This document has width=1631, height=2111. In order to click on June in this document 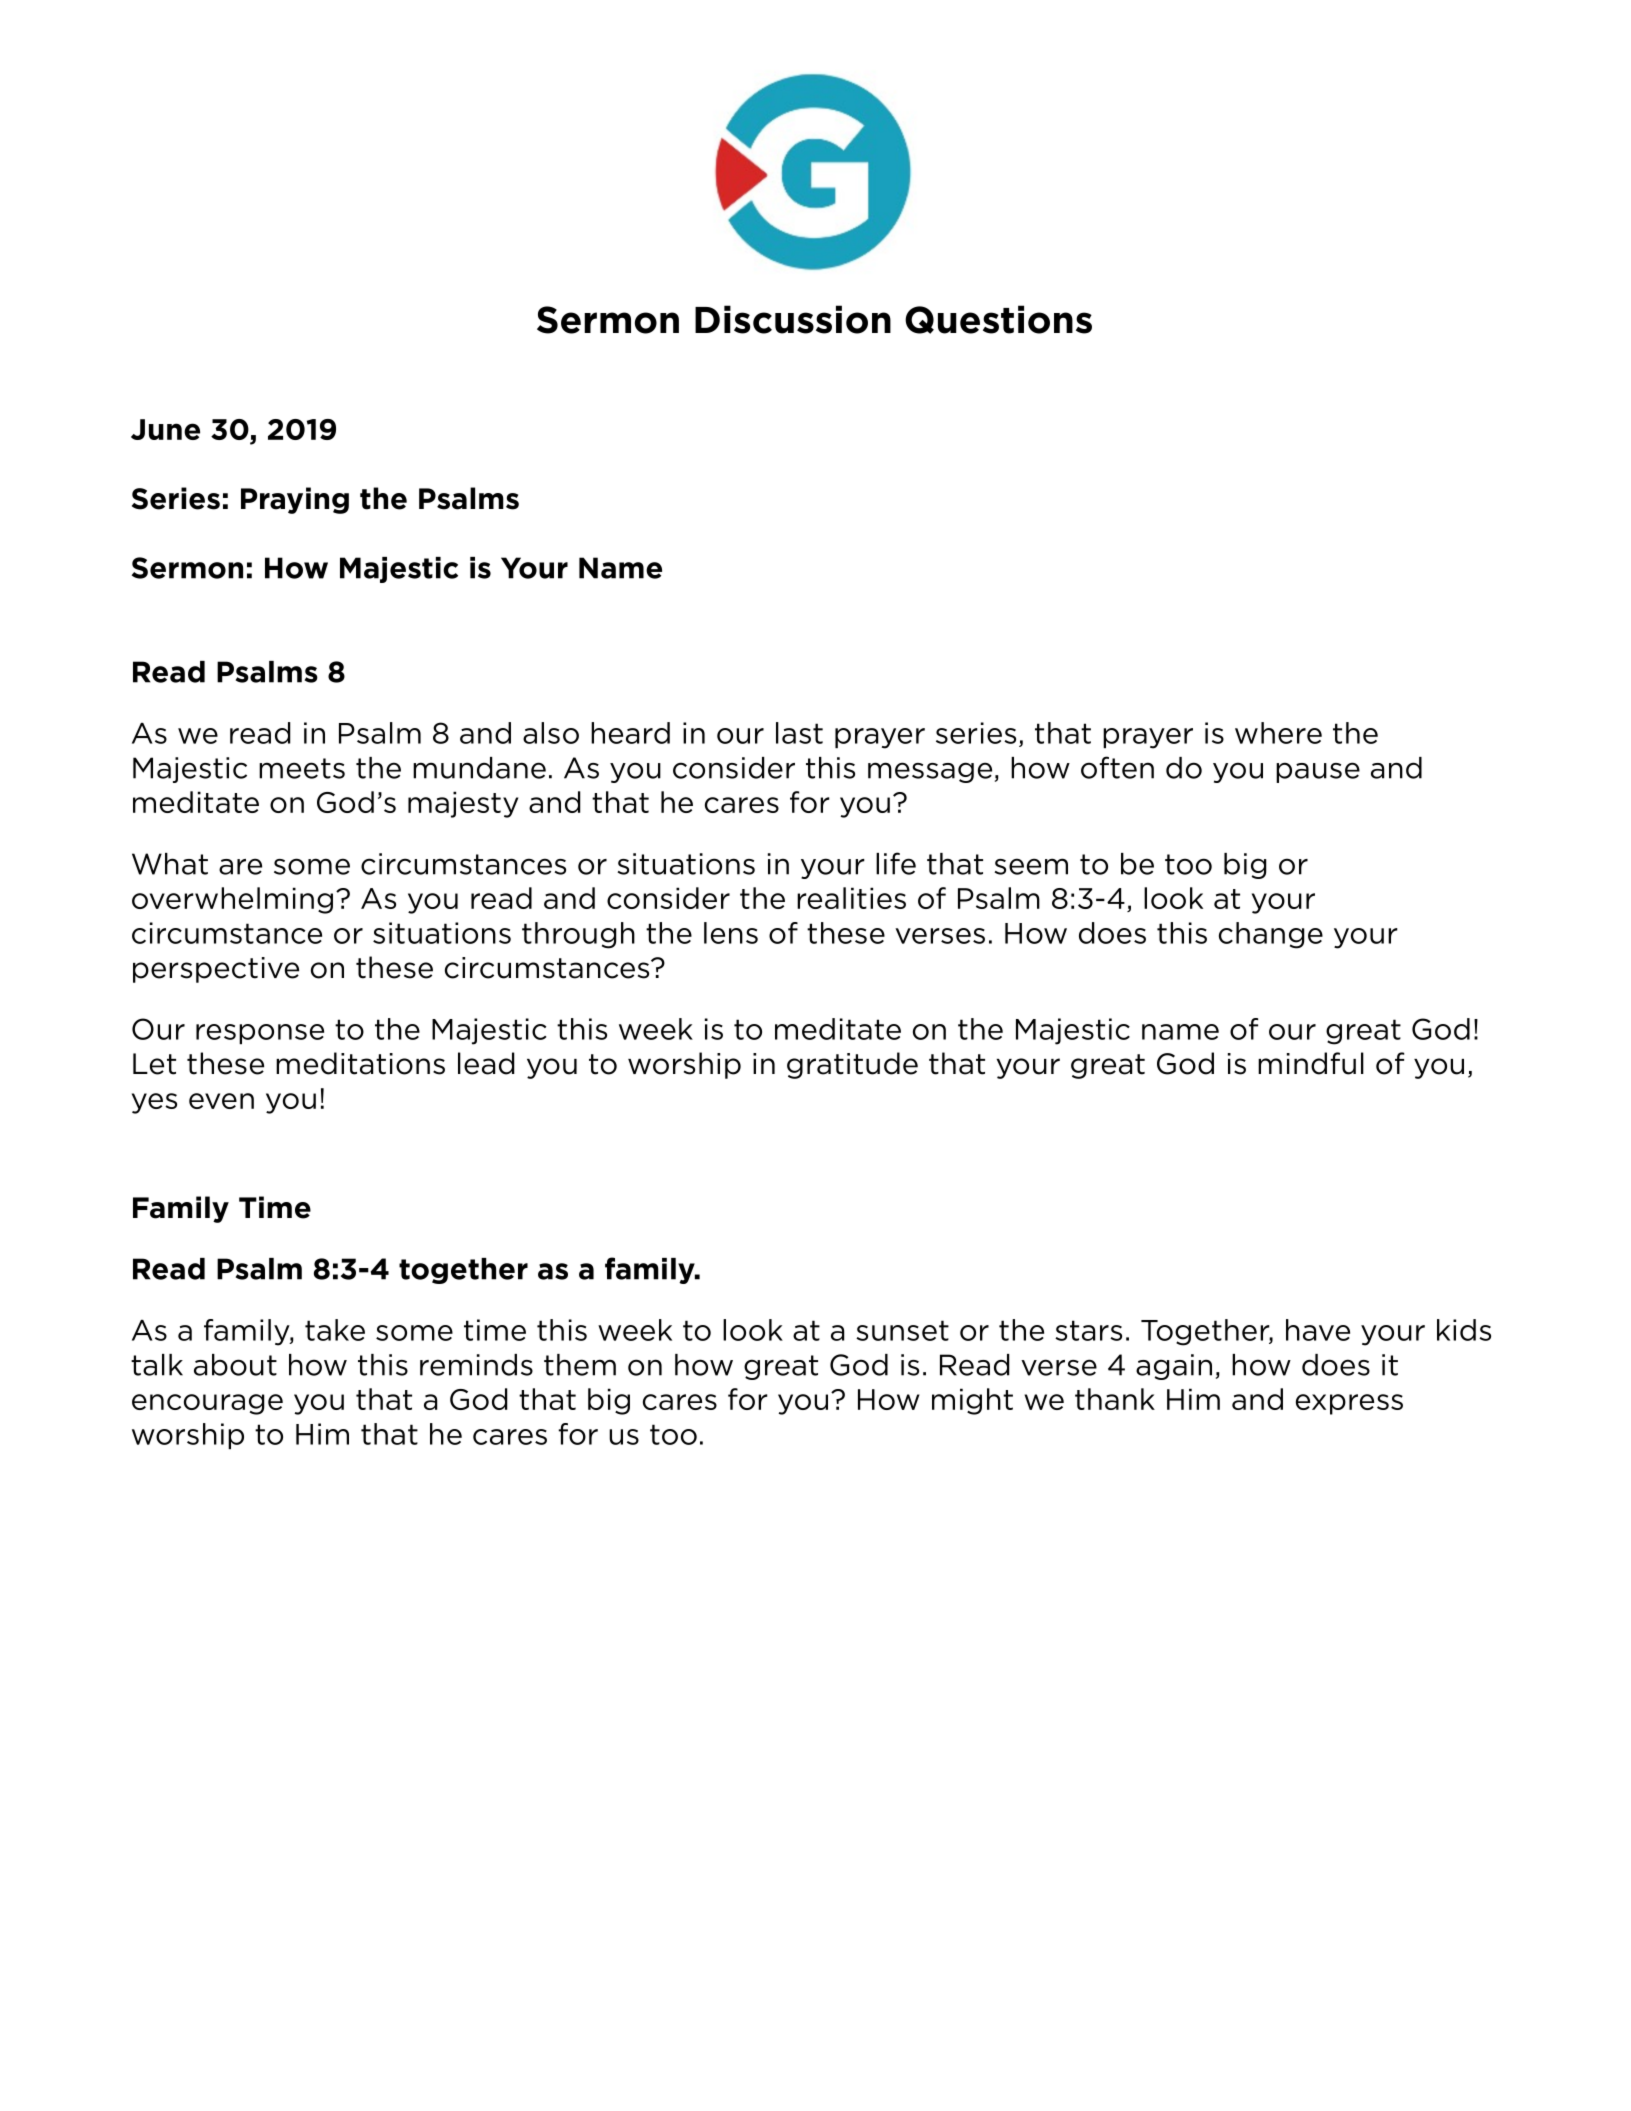, I will do `click(165, 429)`.
